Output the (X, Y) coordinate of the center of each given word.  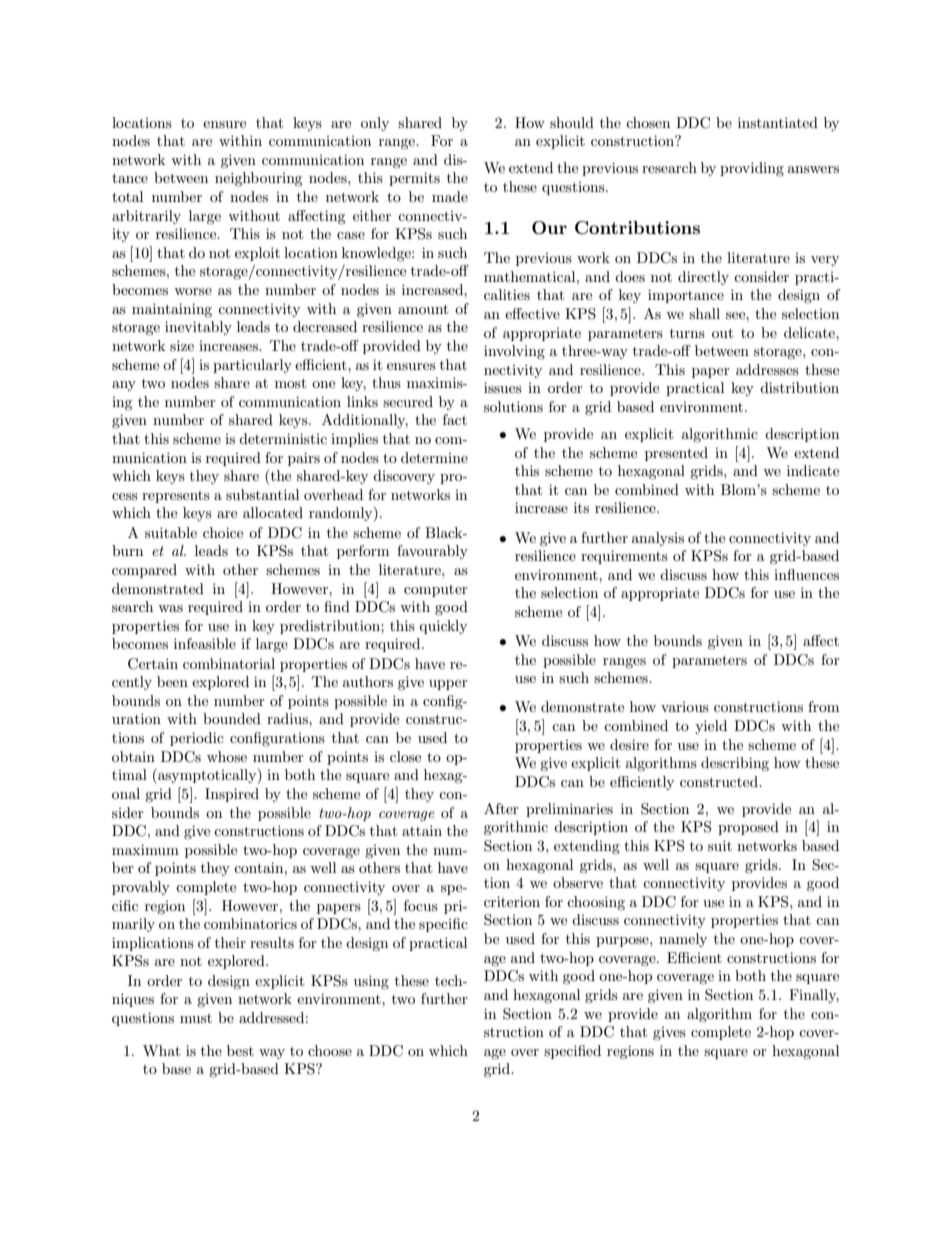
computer (436, 591)
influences (806, 574)
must (196, 1018)
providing (752, 169)
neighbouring (259, 179)
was (170, 608)
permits (414, 179)
